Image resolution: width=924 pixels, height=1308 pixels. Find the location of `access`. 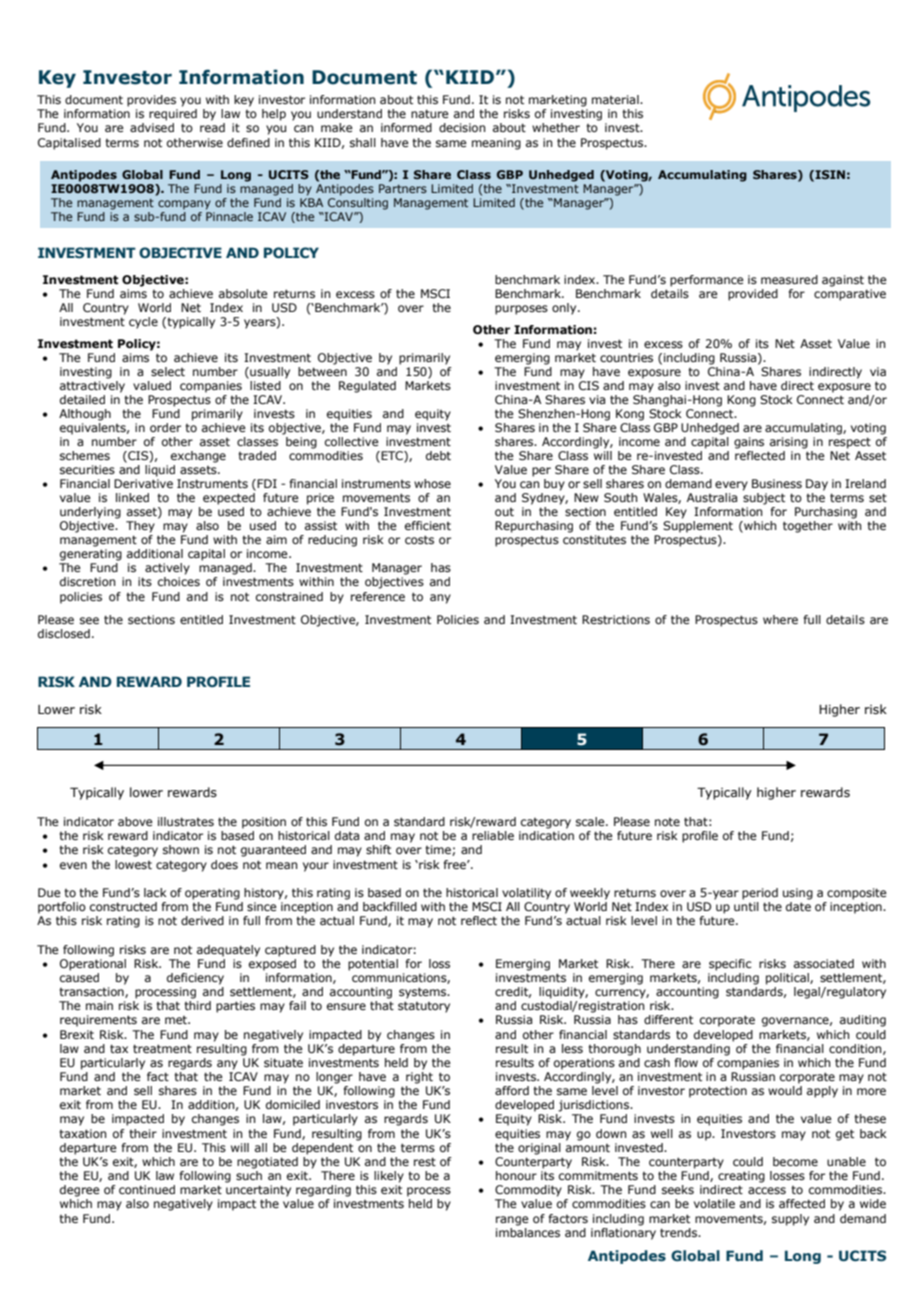

access is located at coordinates (767, 1190).
